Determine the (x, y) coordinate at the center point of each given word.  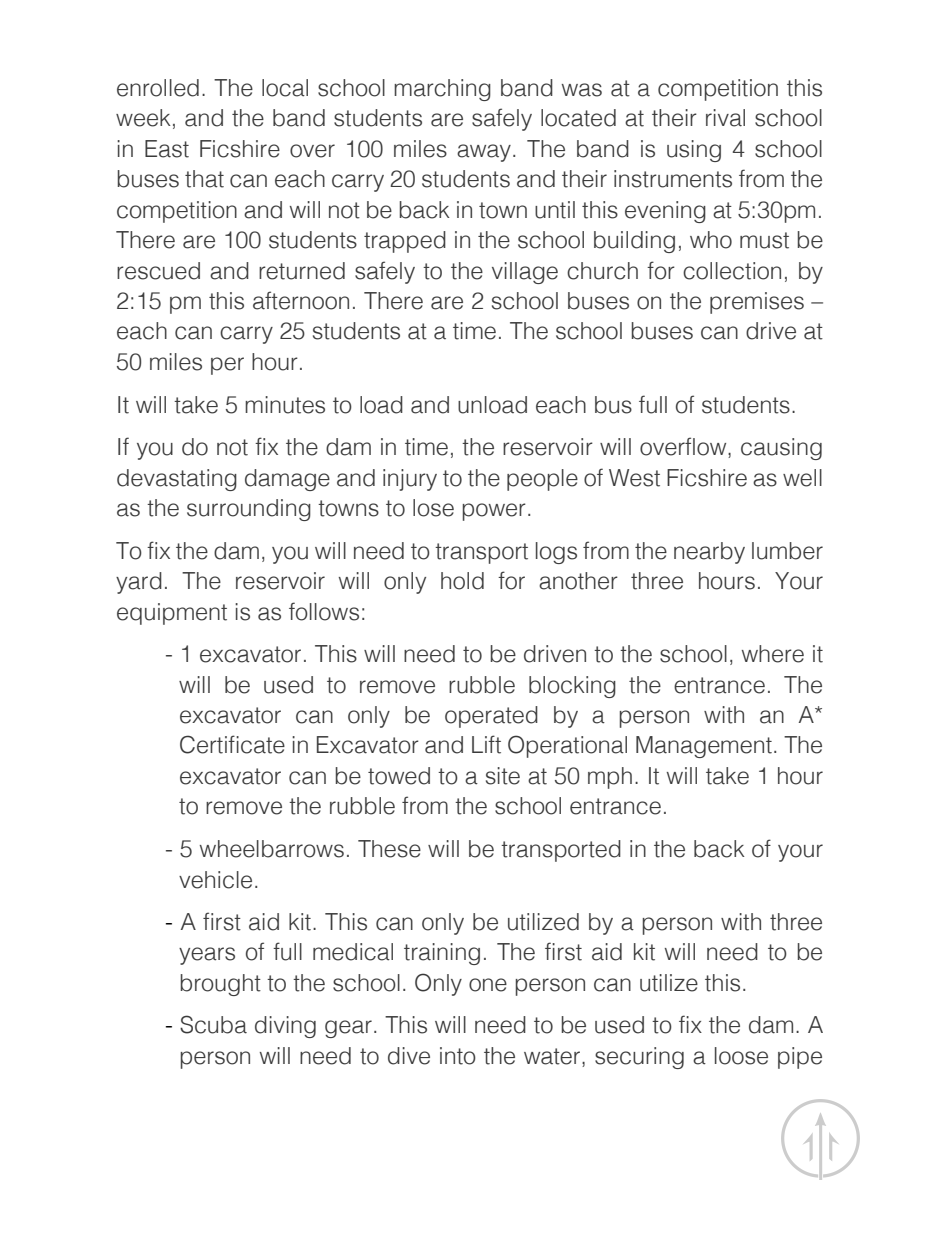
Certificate (232, 744)
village (525, 273)
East (167, 149)
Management (704, 747)
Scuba (213, 1024)
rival (725, 118)
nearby (709, 553)
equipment (172, 614)
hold (462, 581)
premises (757, 303)
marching (442, 90)
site (503, 776)
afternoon (301, 300)
